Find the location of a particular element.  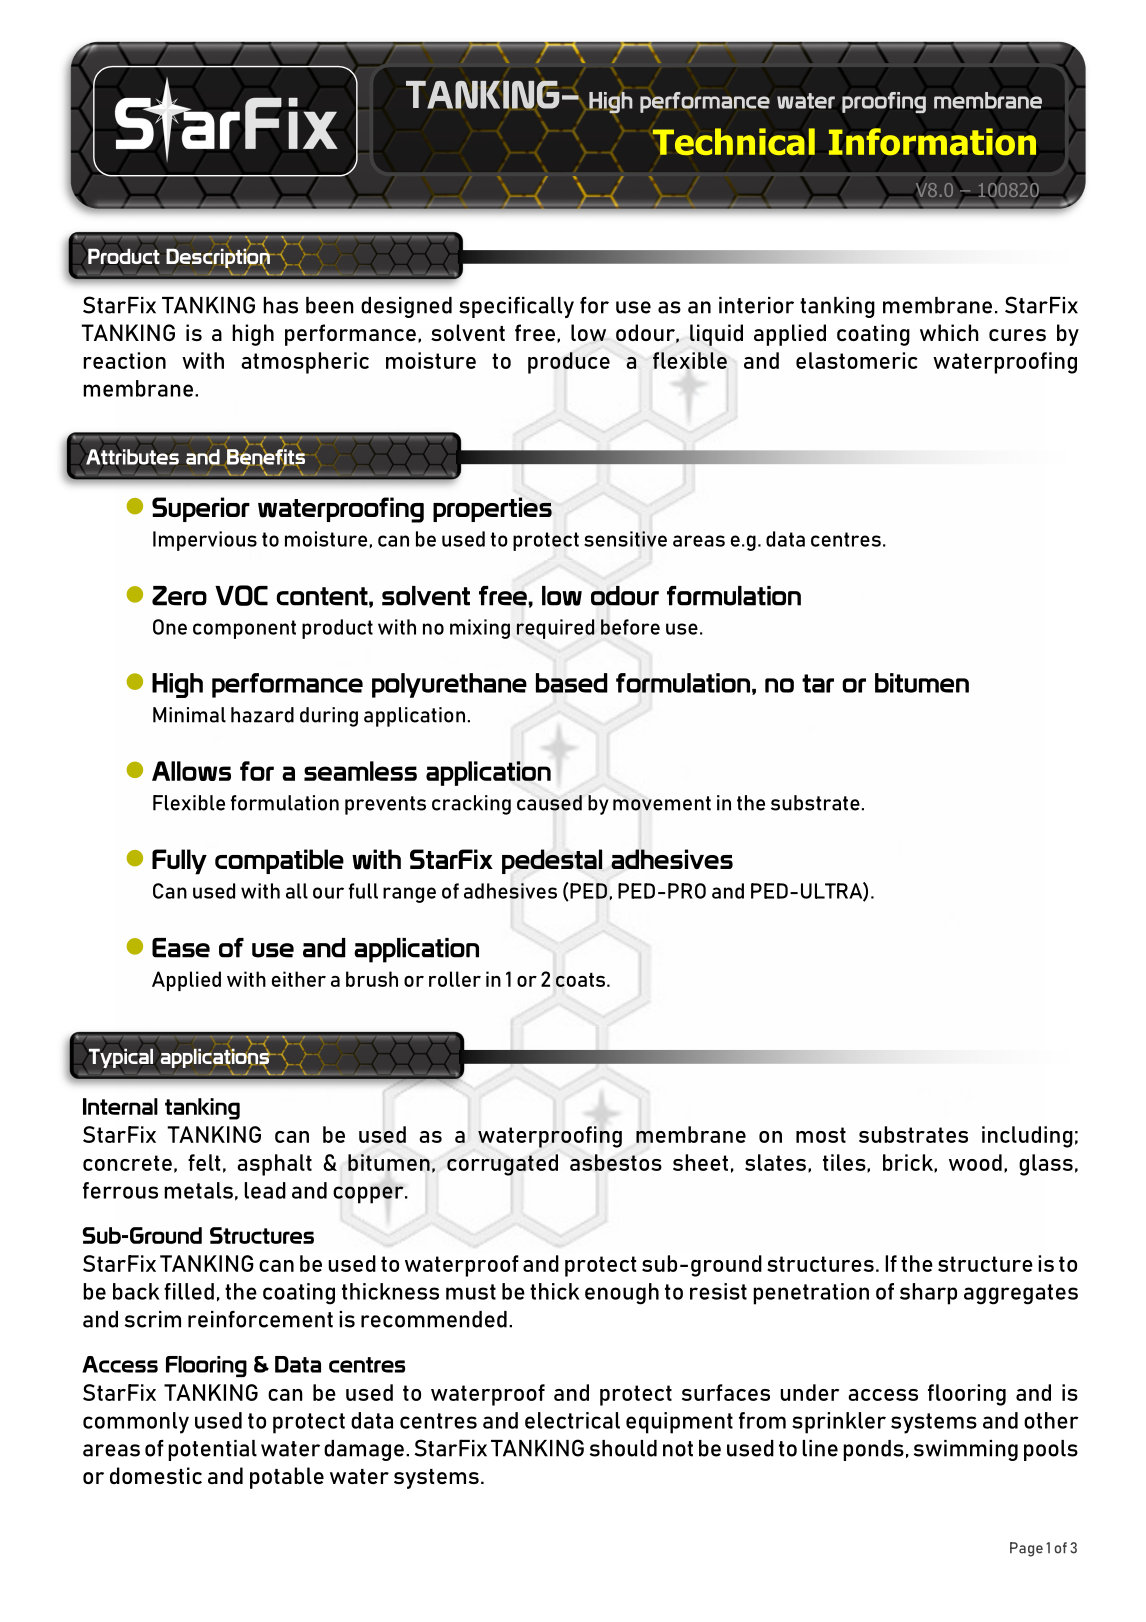

Typical is located at coordinates (119, 1057).
